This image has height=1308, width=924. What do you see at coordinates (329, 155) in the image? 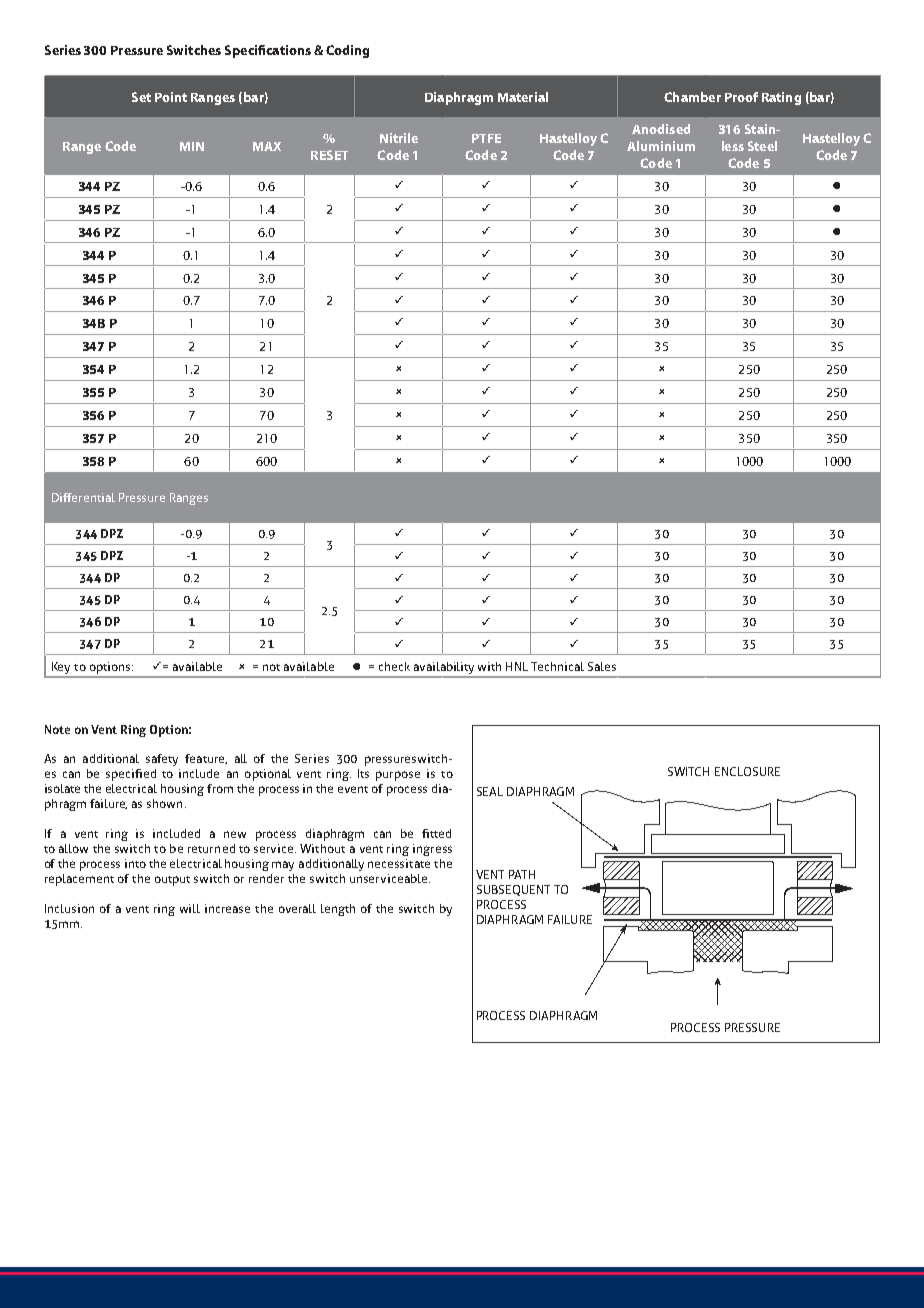
I see `RESET` at bounding box center [329, 155].
